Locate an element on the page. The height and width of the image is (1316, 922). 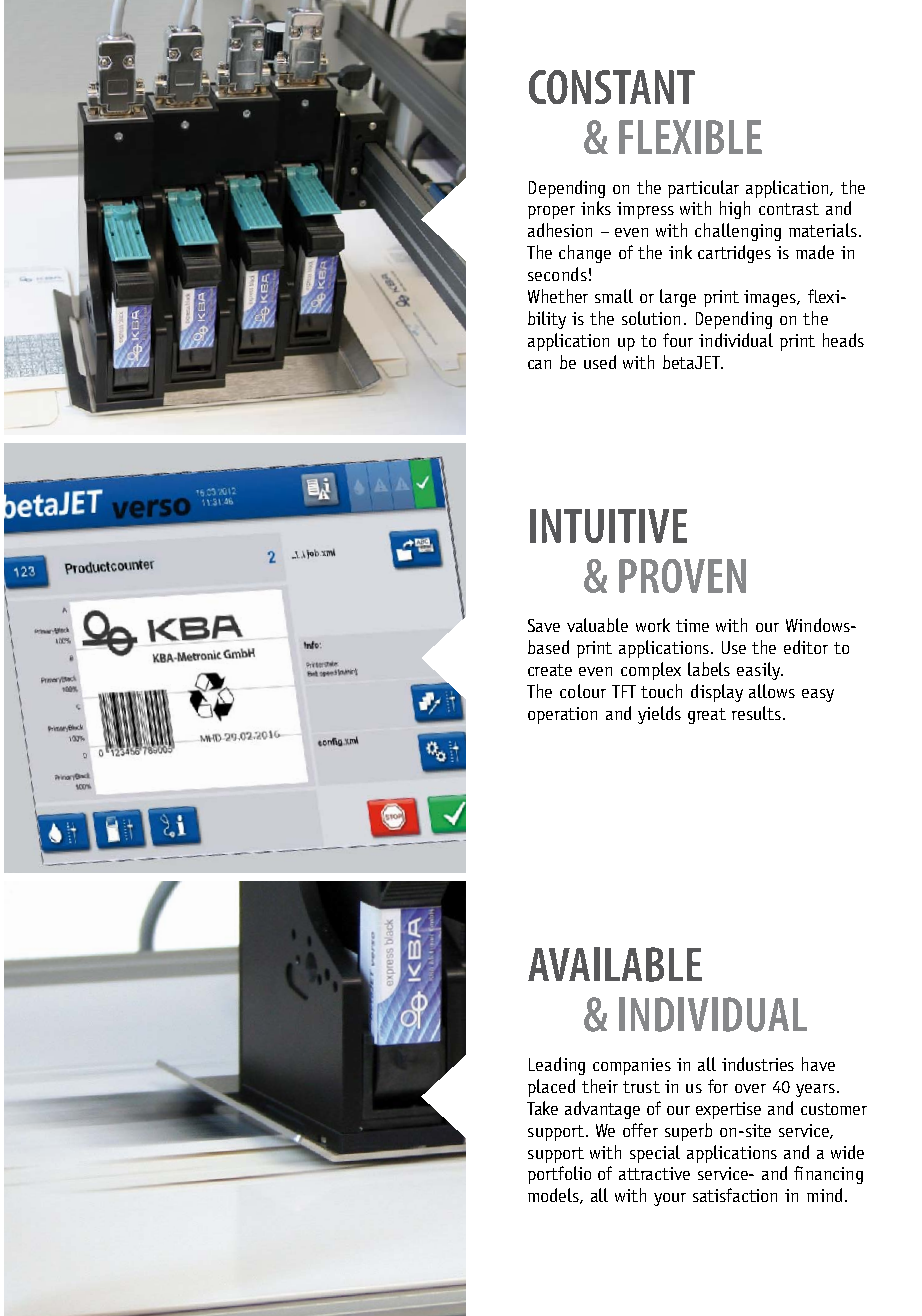
easy is located at coordinates (818, 695).
